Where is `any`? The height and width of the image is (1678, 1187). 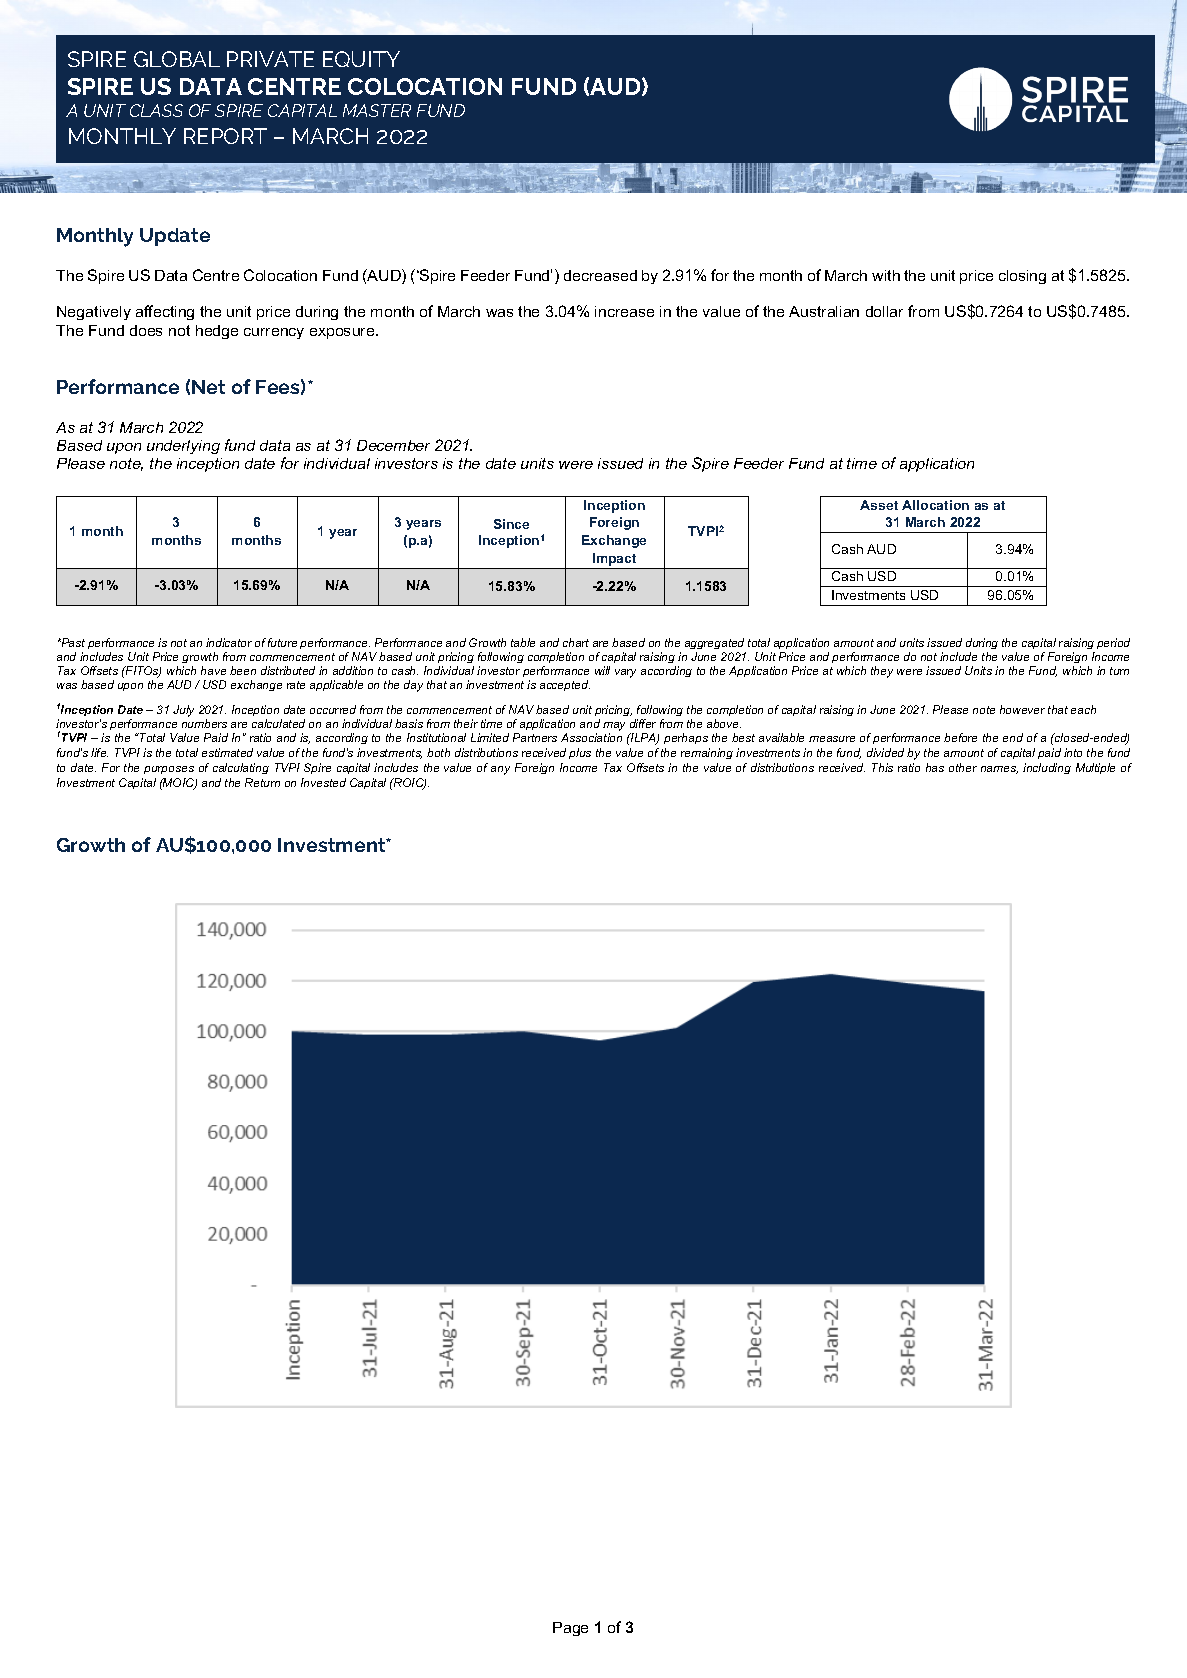
any is located at coordinates (500, 770).
